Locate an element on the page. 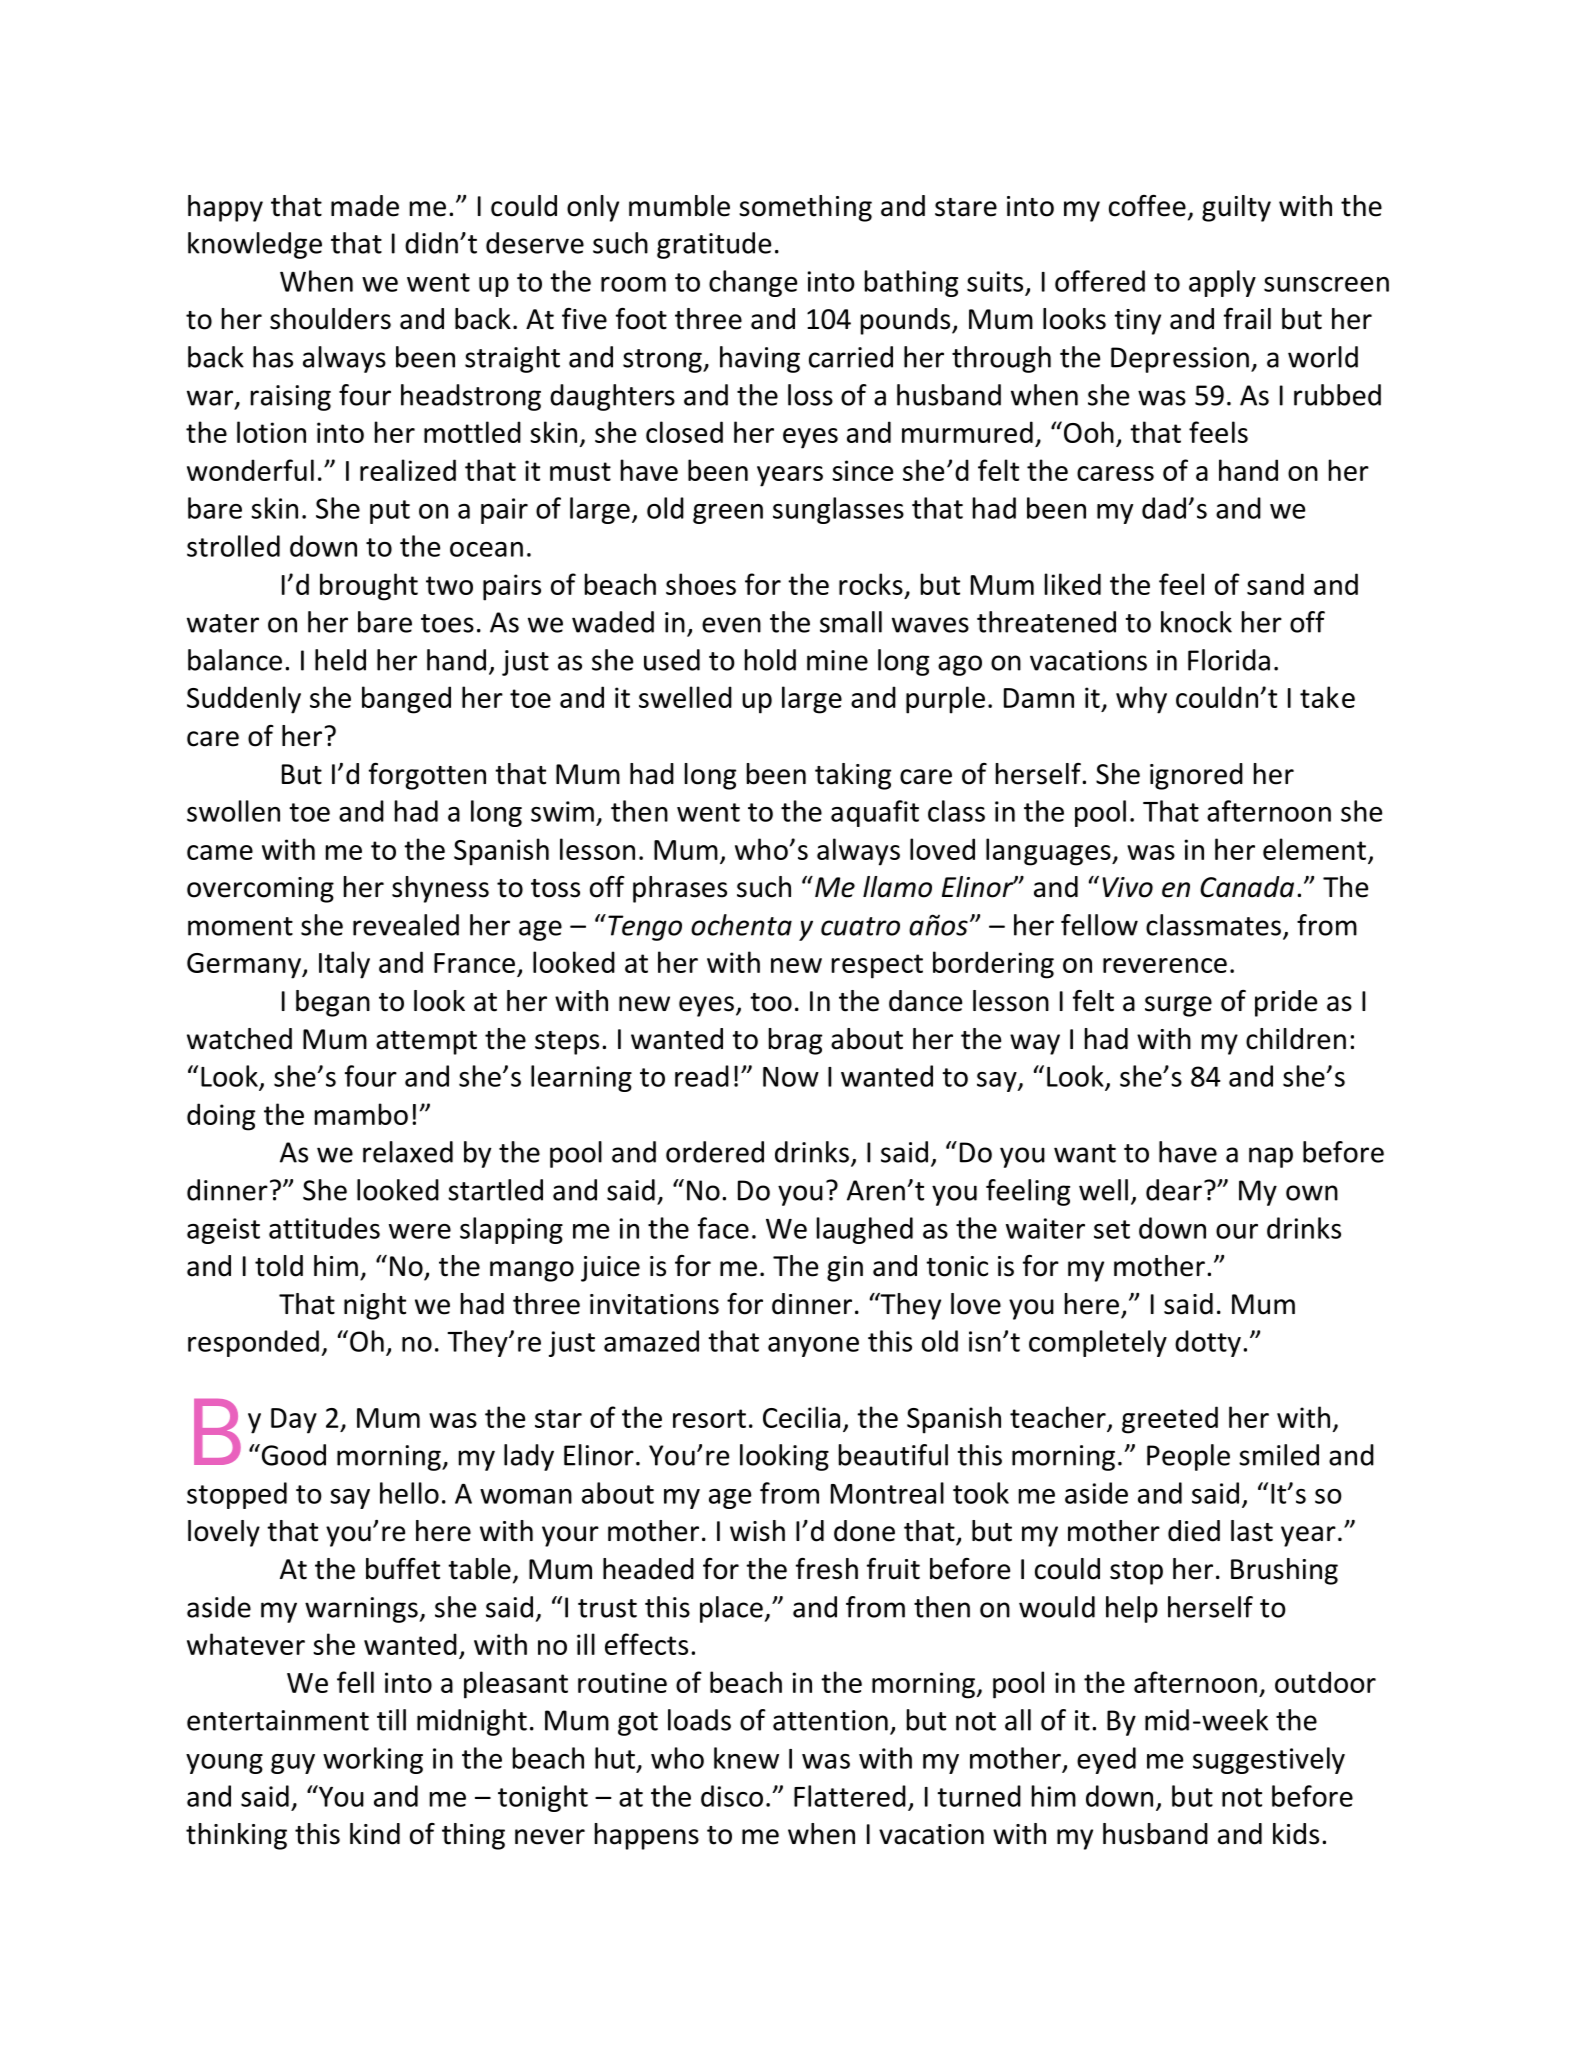  working is located at coordinates (373, 1760).
